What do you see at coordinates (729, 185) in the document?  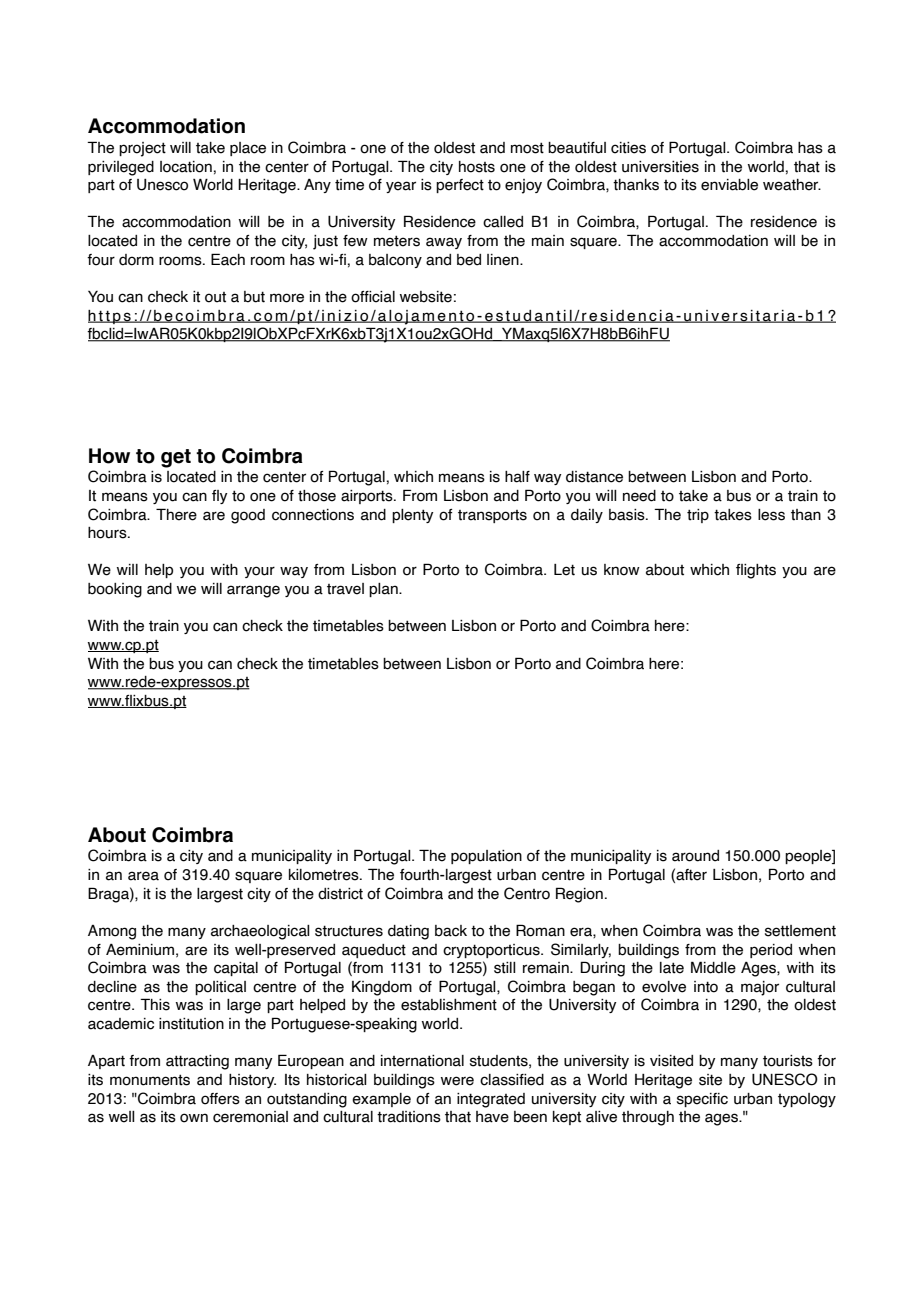 I see `enviable` at bounding box center [729, 185].
